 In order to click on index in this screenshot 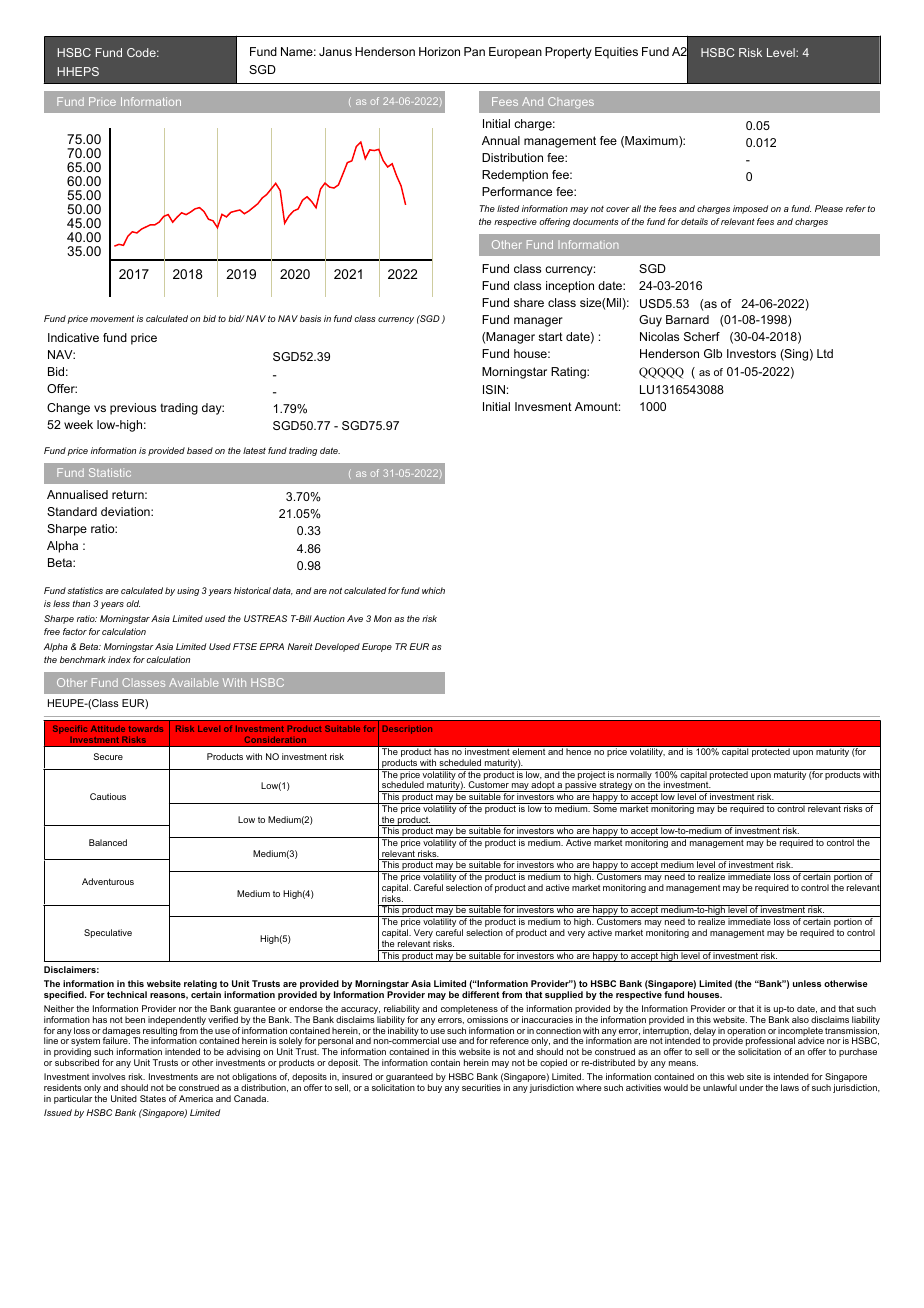, I will do `click(119, 659)`.
